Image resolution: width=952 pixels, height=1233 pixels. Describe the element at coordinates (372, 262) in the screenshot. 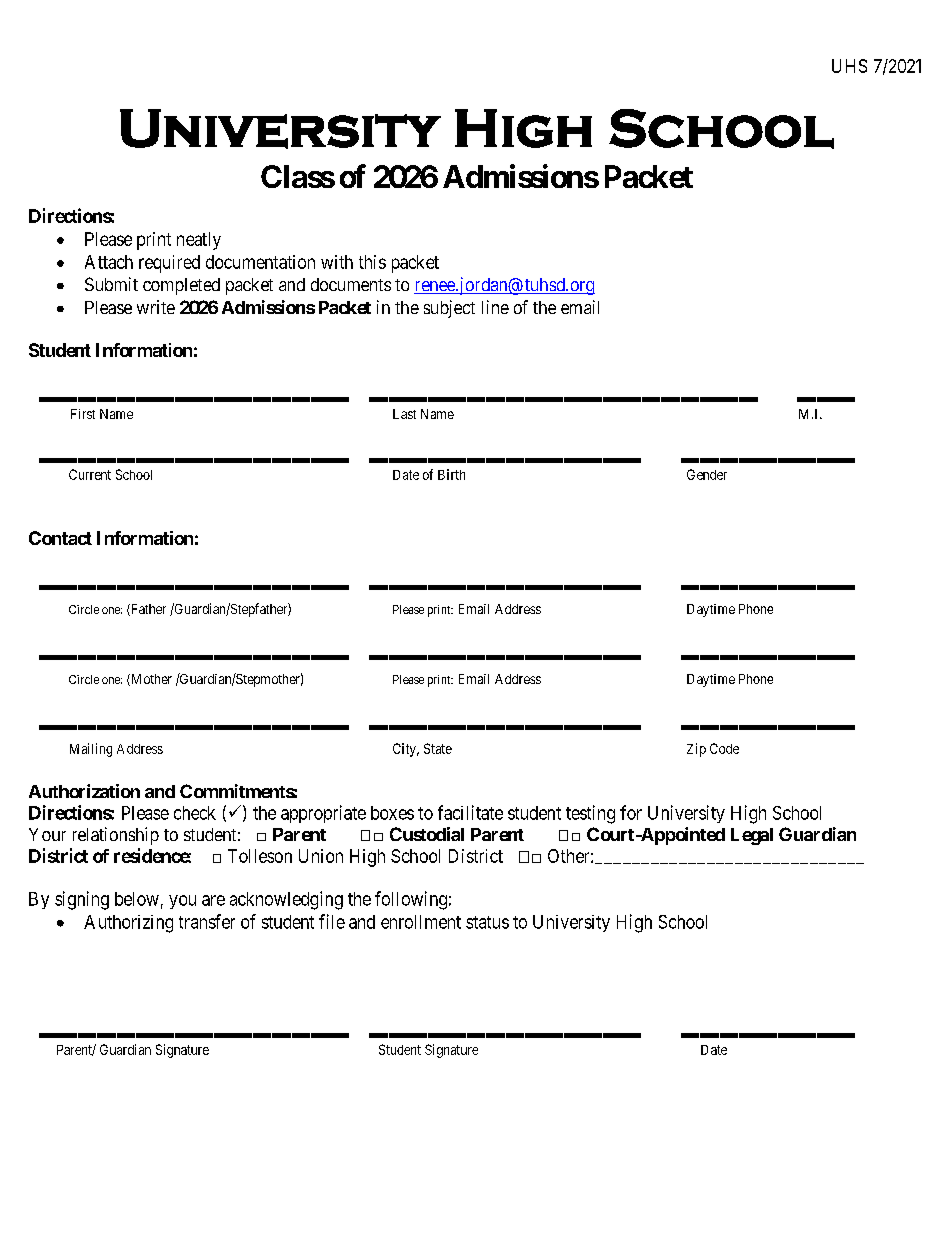

I see `this` at that location.
